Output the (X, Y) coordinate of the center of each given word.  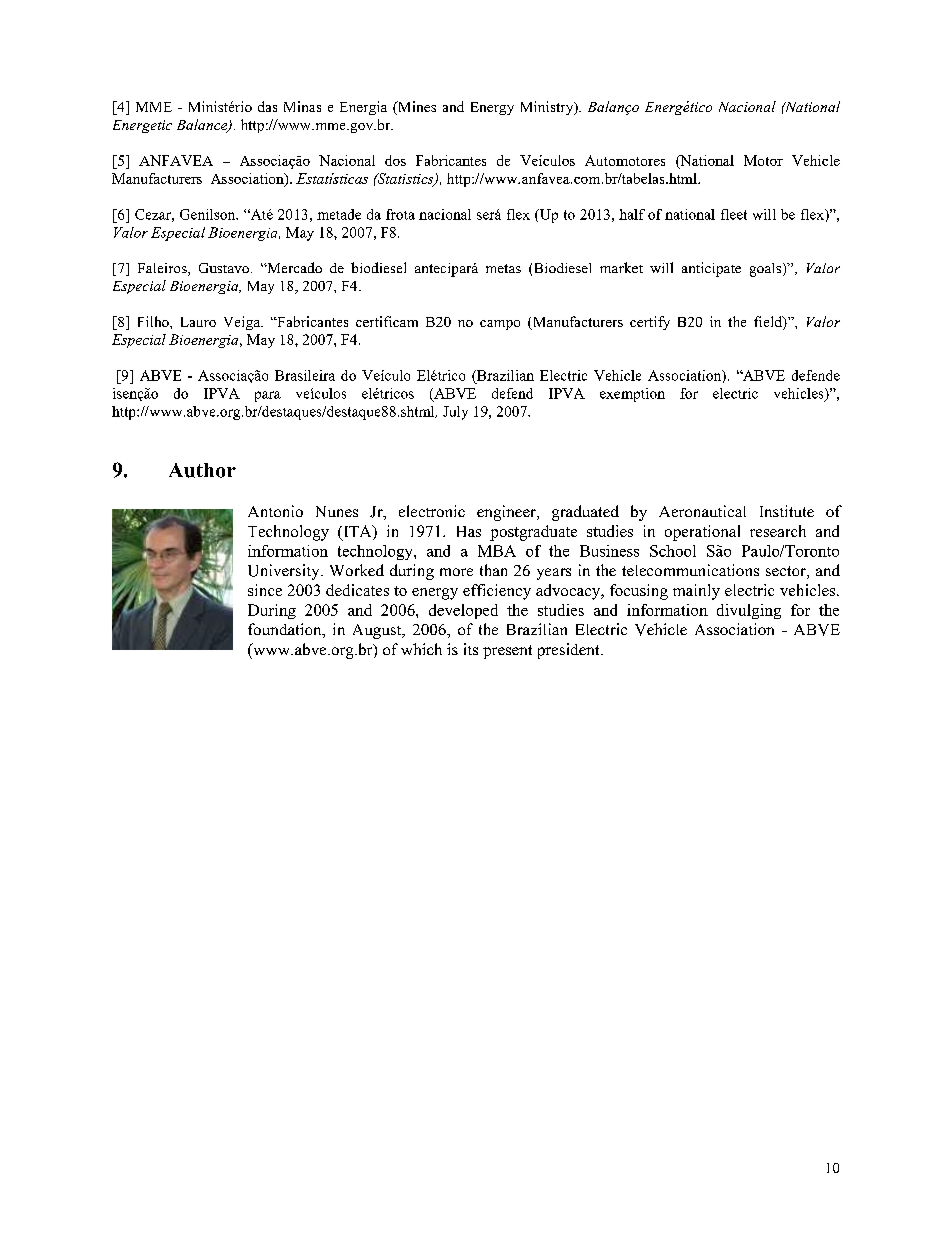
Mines (416, 108)
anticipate (711, 269)
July (455, 413)
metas (503, 268)
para (268, 396)
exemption (632, 395)
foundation (286, 630)
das (267, 106)
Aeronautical (702, 511)
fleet (734, 214)
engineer (507, 513)
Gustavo (224, 268)
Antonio (275, 511)
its (471, 649)
